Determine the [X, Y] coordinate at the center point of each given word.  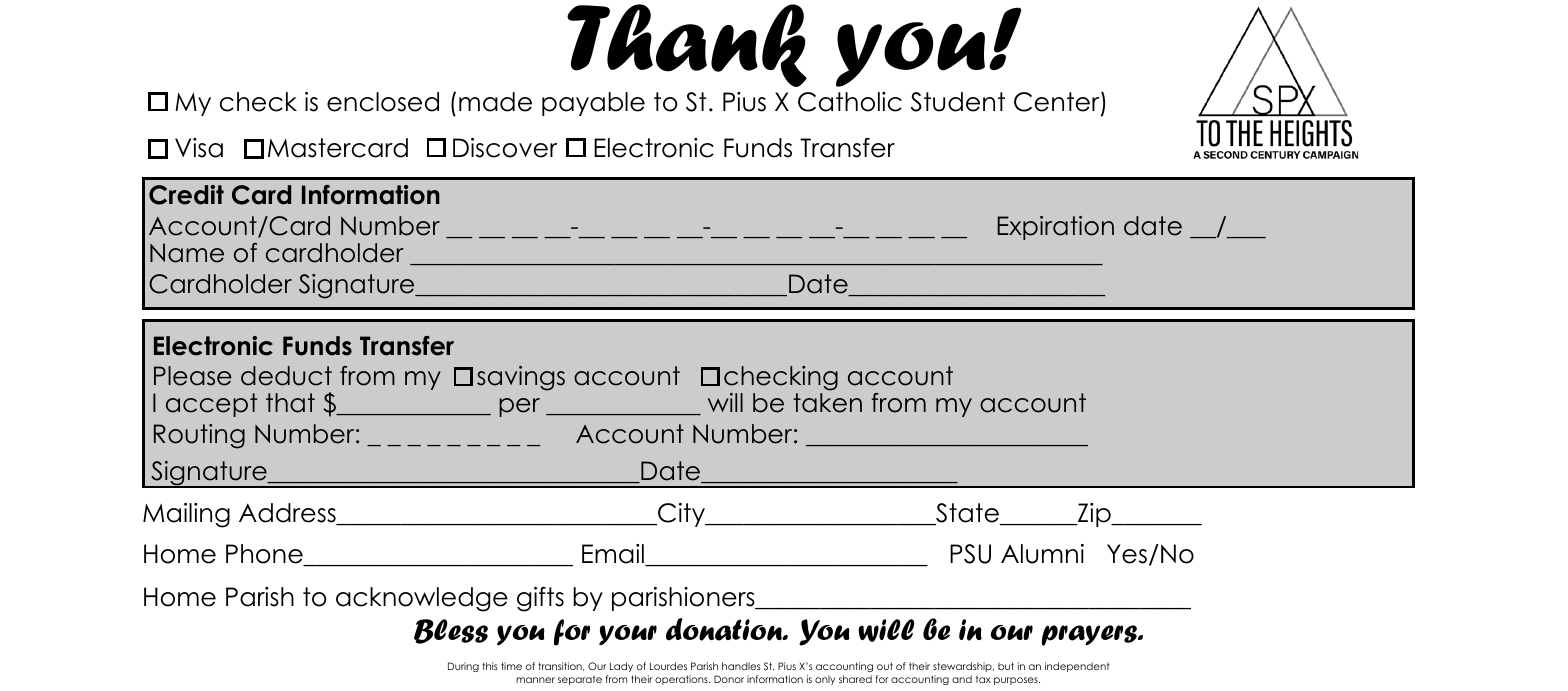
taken [827, 403]
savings [521, 378]
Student [958, 102]
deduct [286, 376]
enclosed [383, 102]
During [463, 667]
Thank [687, 45]
